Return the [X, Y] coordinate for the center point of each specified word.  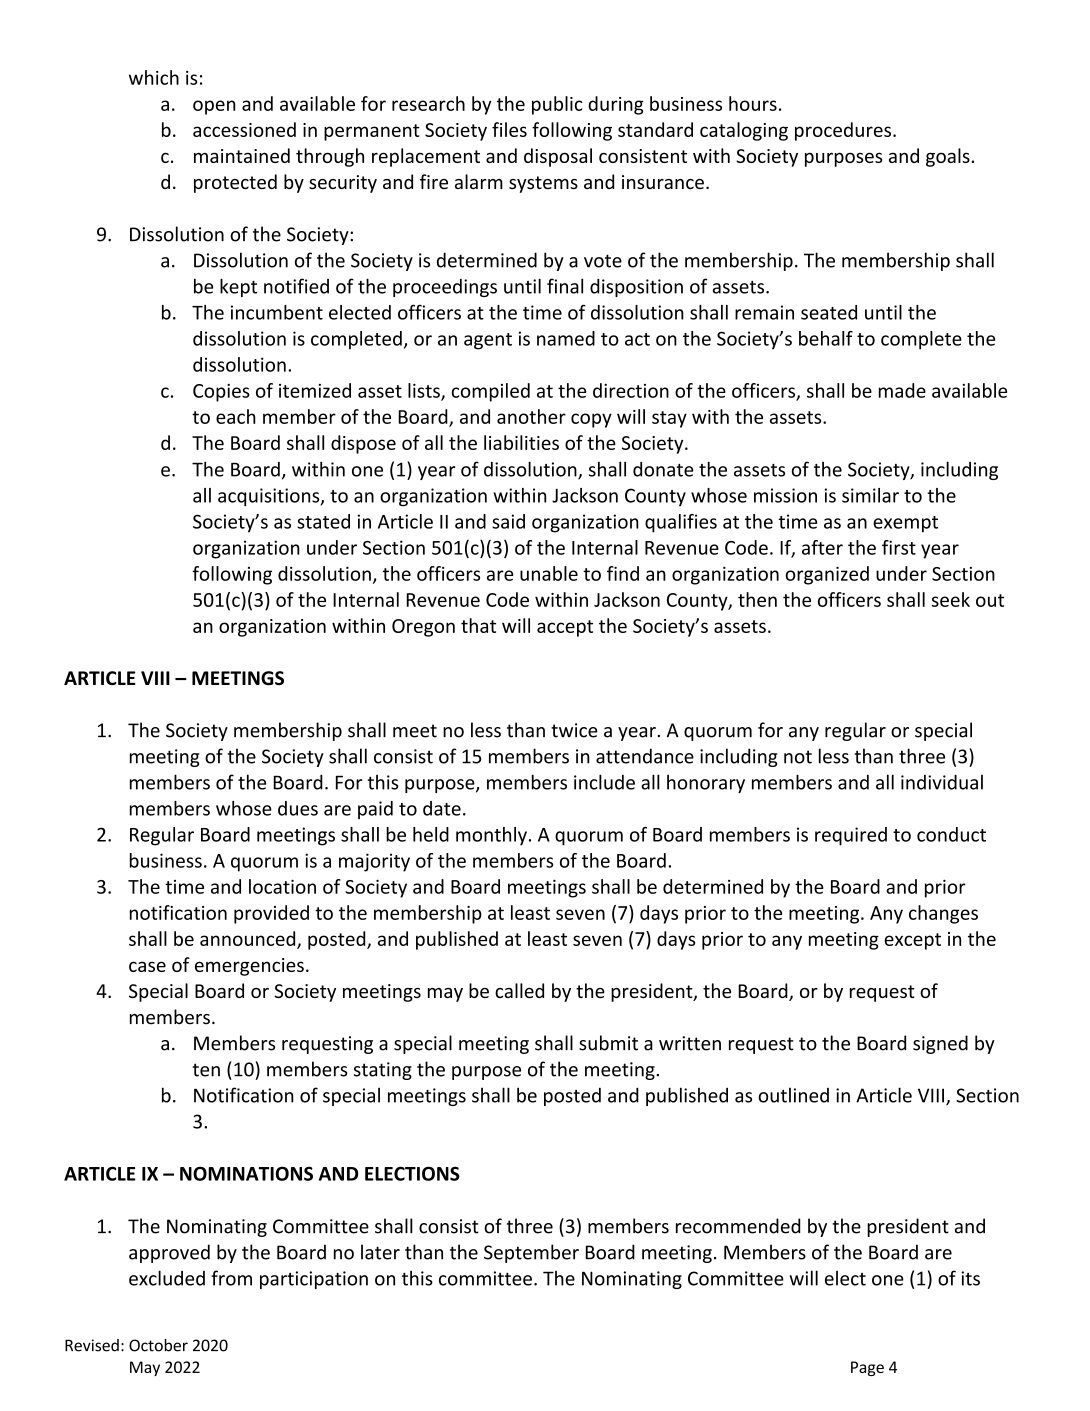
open [214, 107]
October [158, 1345]
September [531, 1253]
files [509, 129]
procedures [843, 131]
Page [867, 1368]
